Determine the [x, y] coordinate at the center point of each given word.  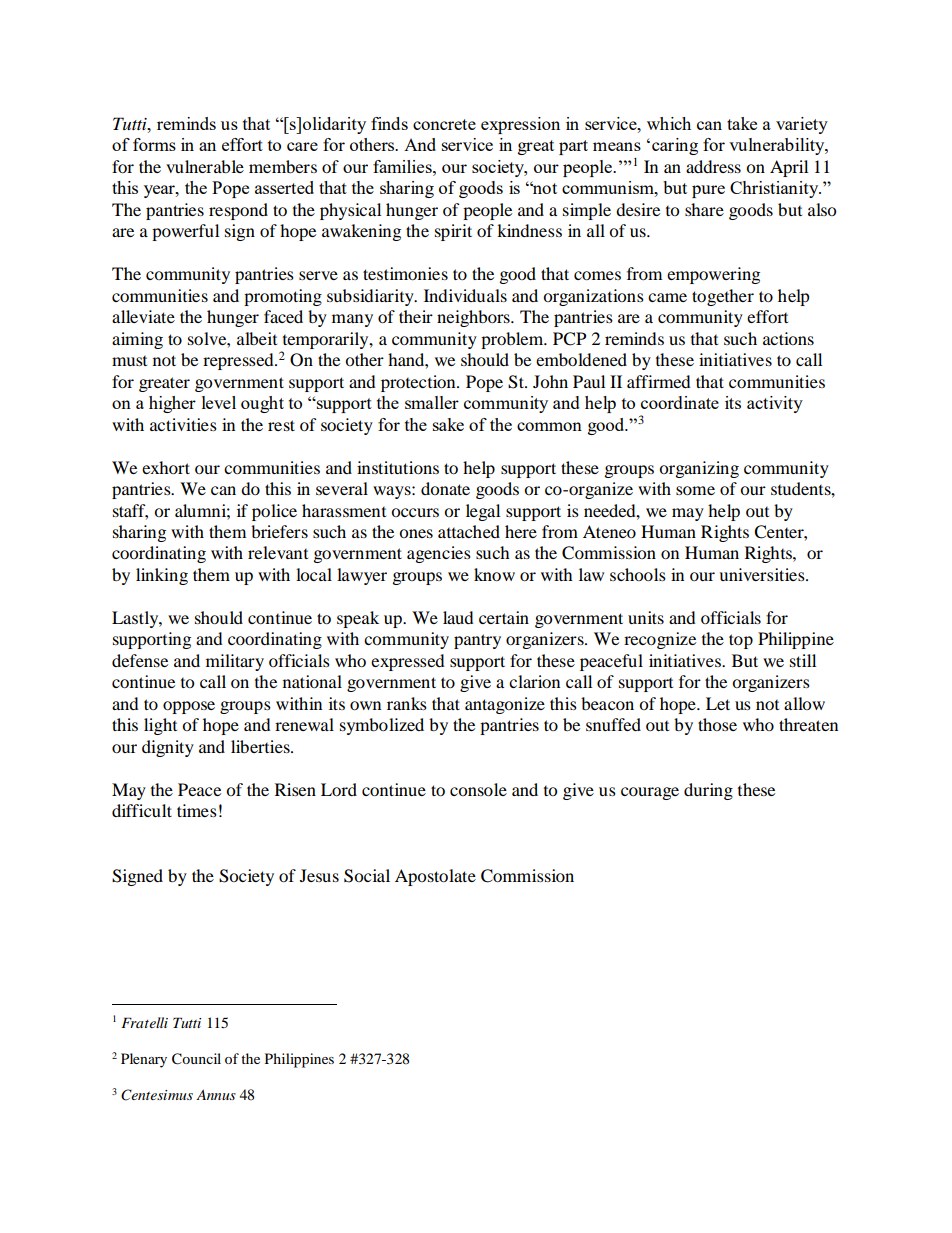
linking [162, 576]
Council [196, 1059]
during [708, 791]
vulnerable [205, 166]
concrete [444, 124]
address [713, 166]
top [741, 641]
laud [458, 617]
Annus [216, 1095]
